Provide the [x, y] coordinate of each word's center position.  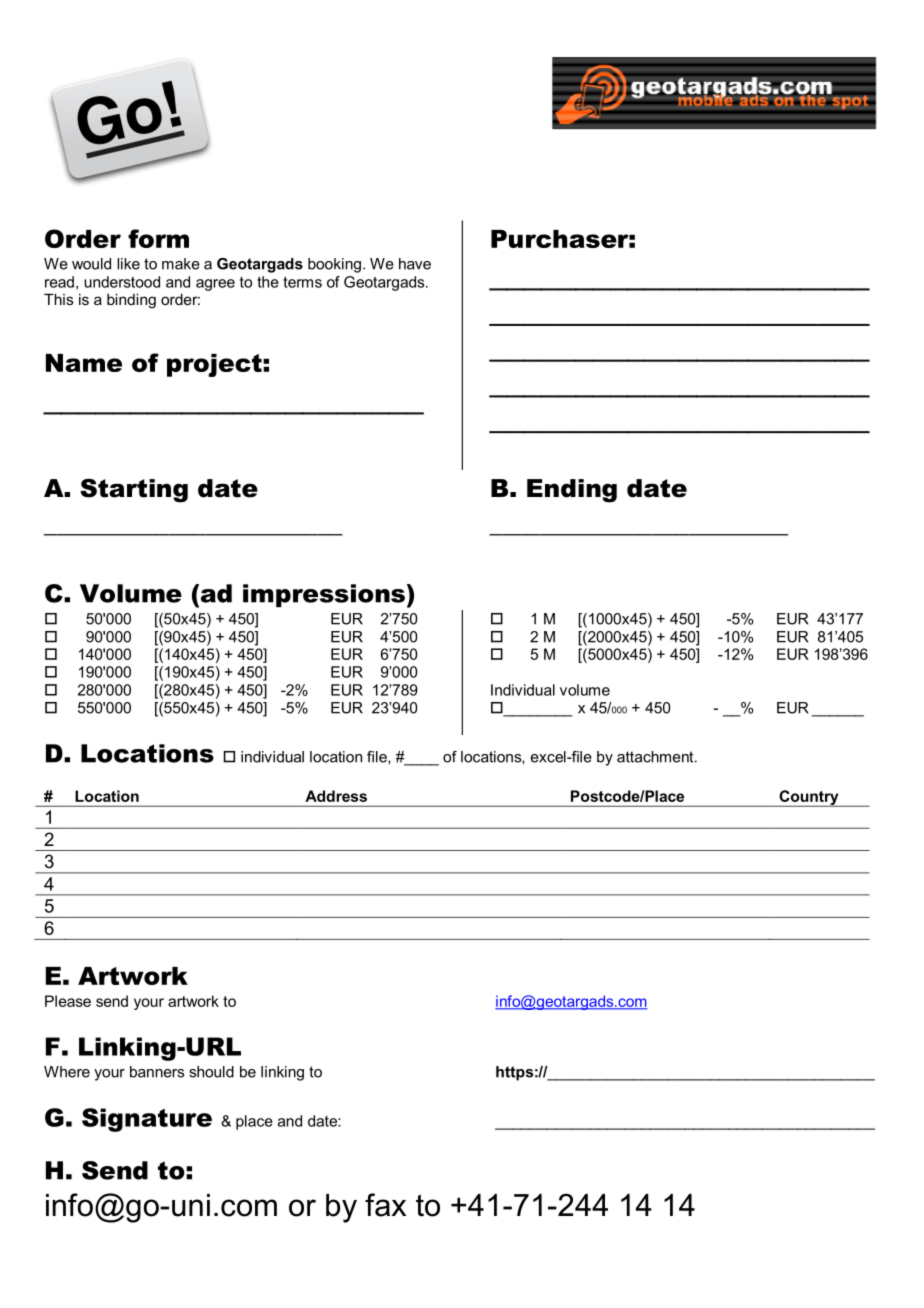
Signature [147, 1120]
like [128, 264]
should [211, 1072]
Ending [572, 491]
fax [385, 1205]
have [415, 264]
